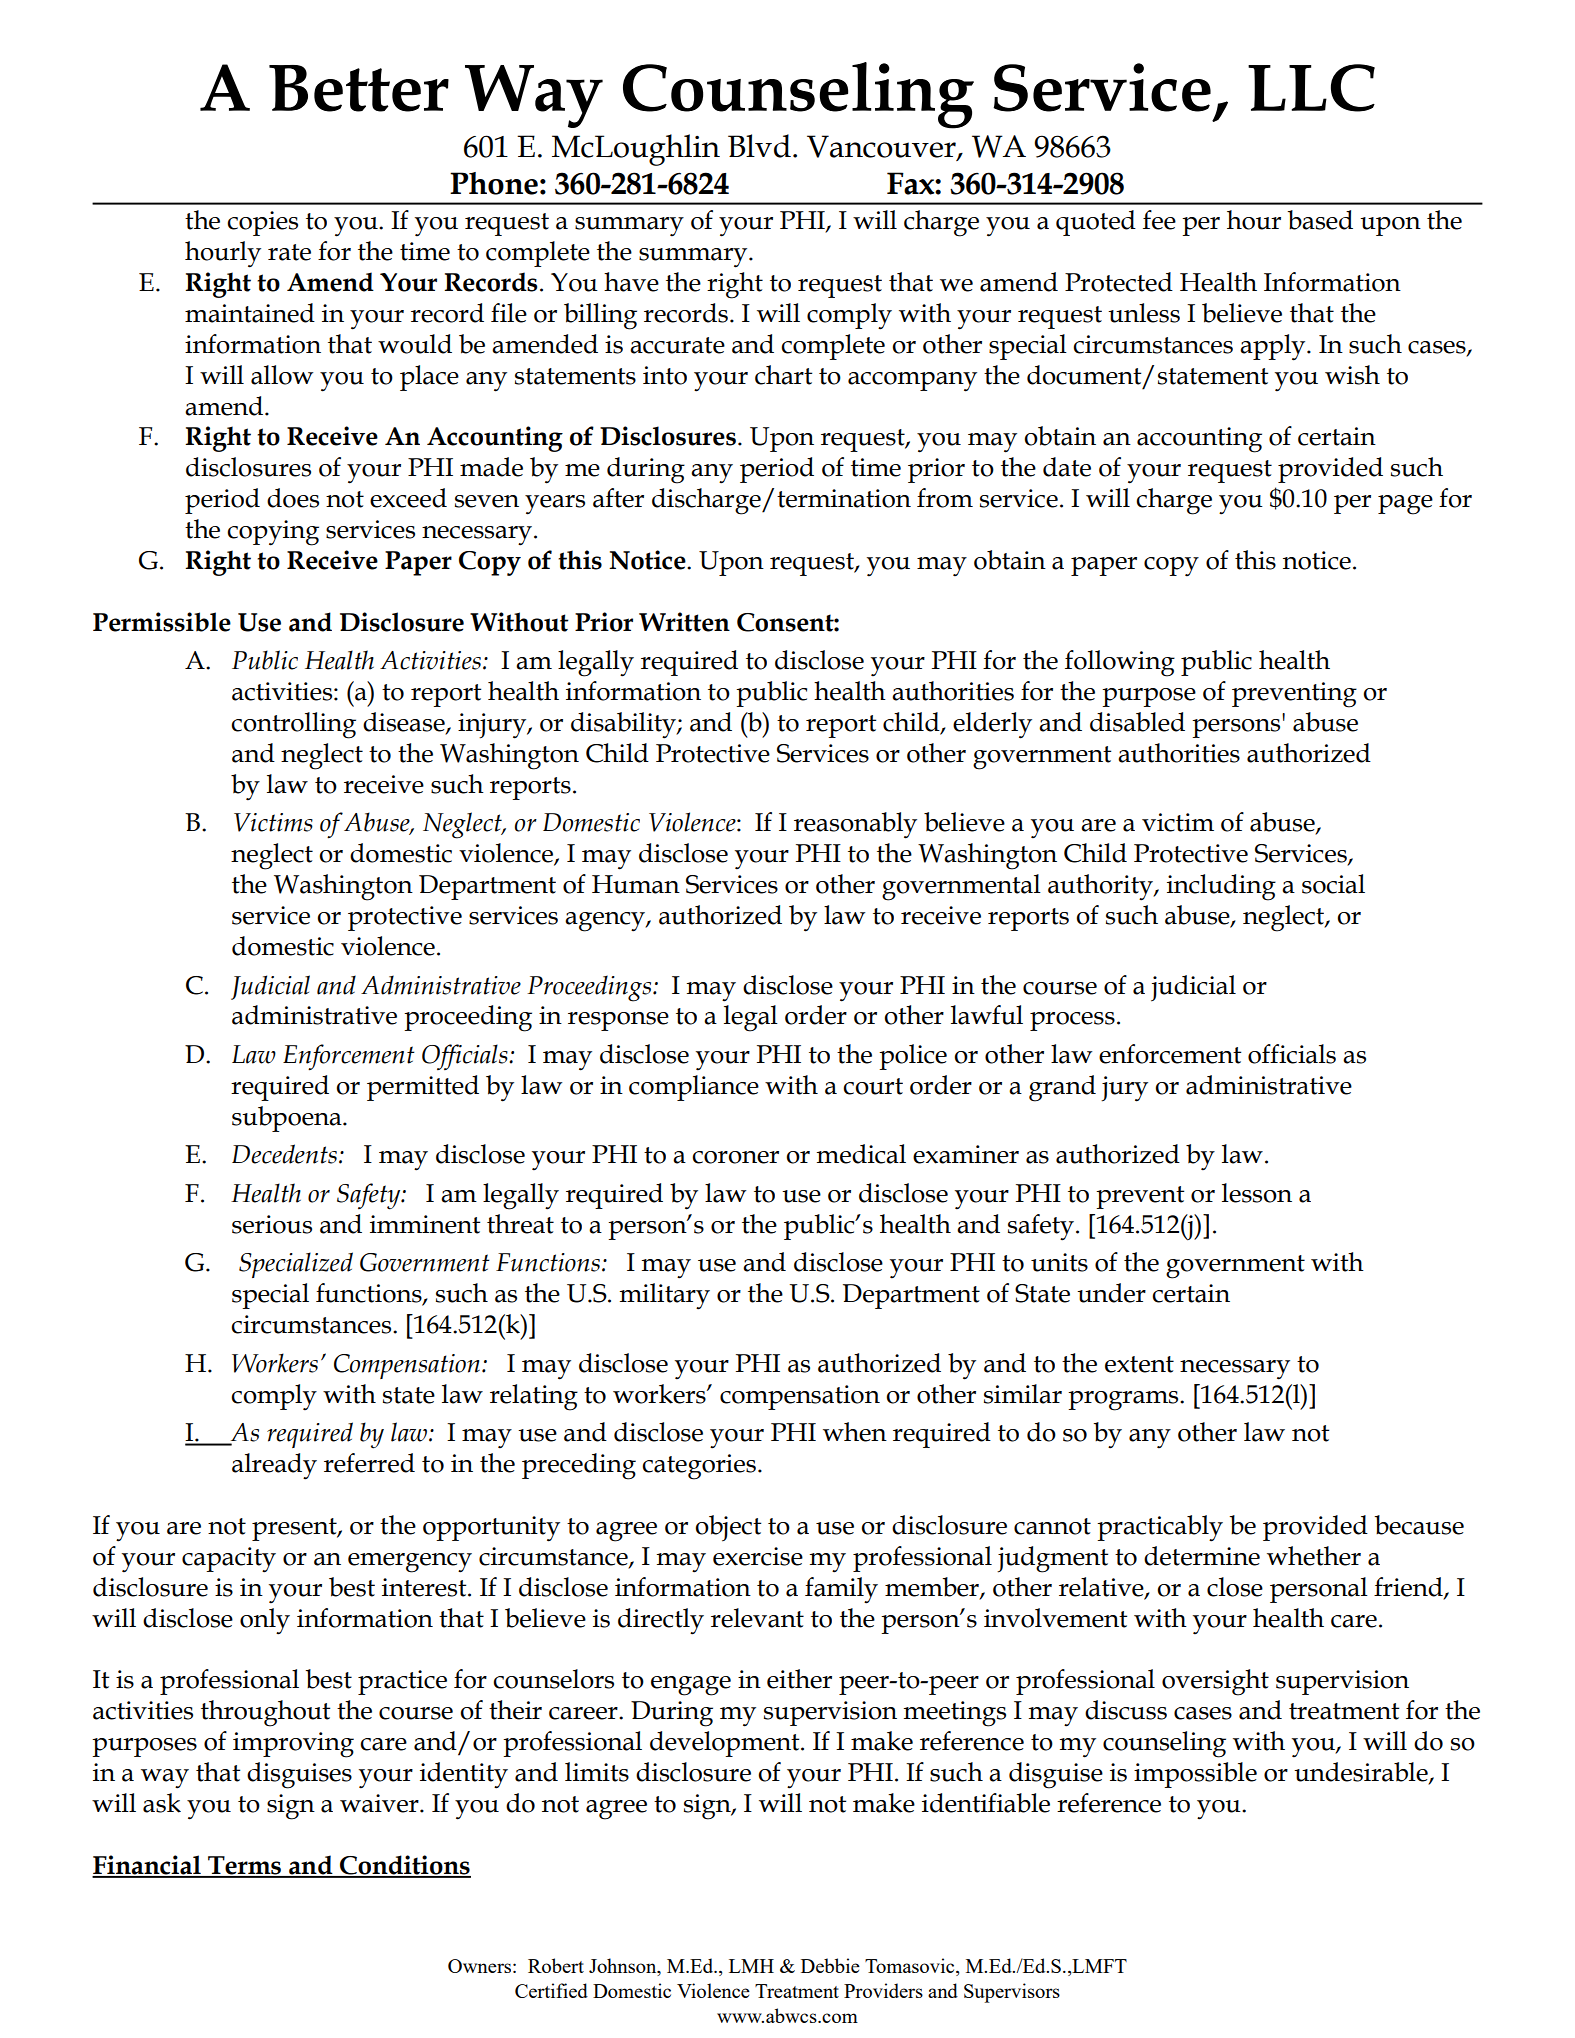 This screenshot has width=1575, height=2038. What do you see at coordinates (759, 146) in the screenshot?
I see `Blvd` at bounding box center [759, 146].
